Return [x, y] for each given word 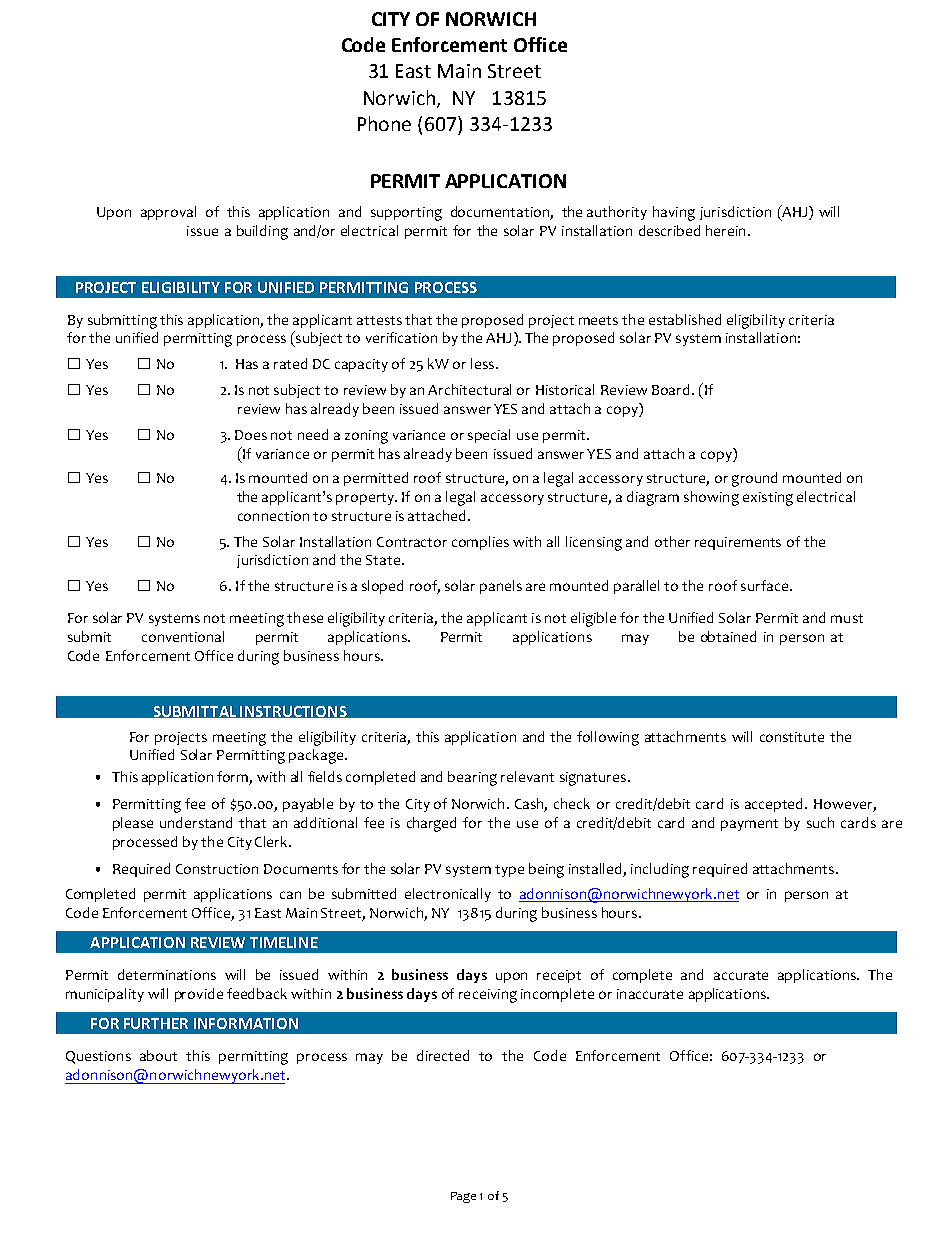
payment [749, 825]
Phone [384, 123]
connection [273, 516]
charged [431, 824]
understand [196, 822]
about [158, 1055]
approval [168, 213]
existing [768, 499]
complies [480, 543]
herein [725, 230]
